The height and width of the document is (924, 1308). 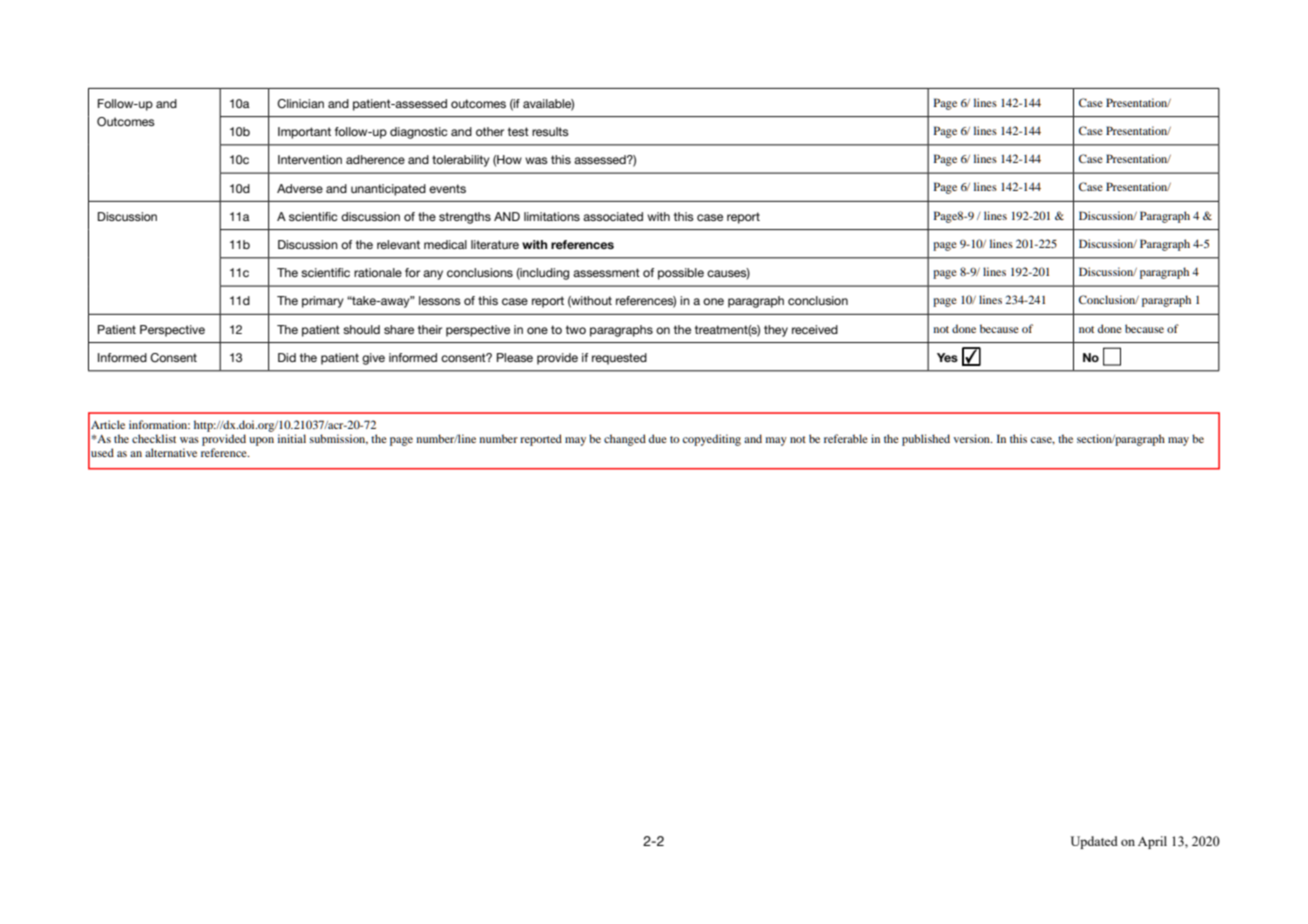 I want to click on Did, so click(x=287, y=357).
